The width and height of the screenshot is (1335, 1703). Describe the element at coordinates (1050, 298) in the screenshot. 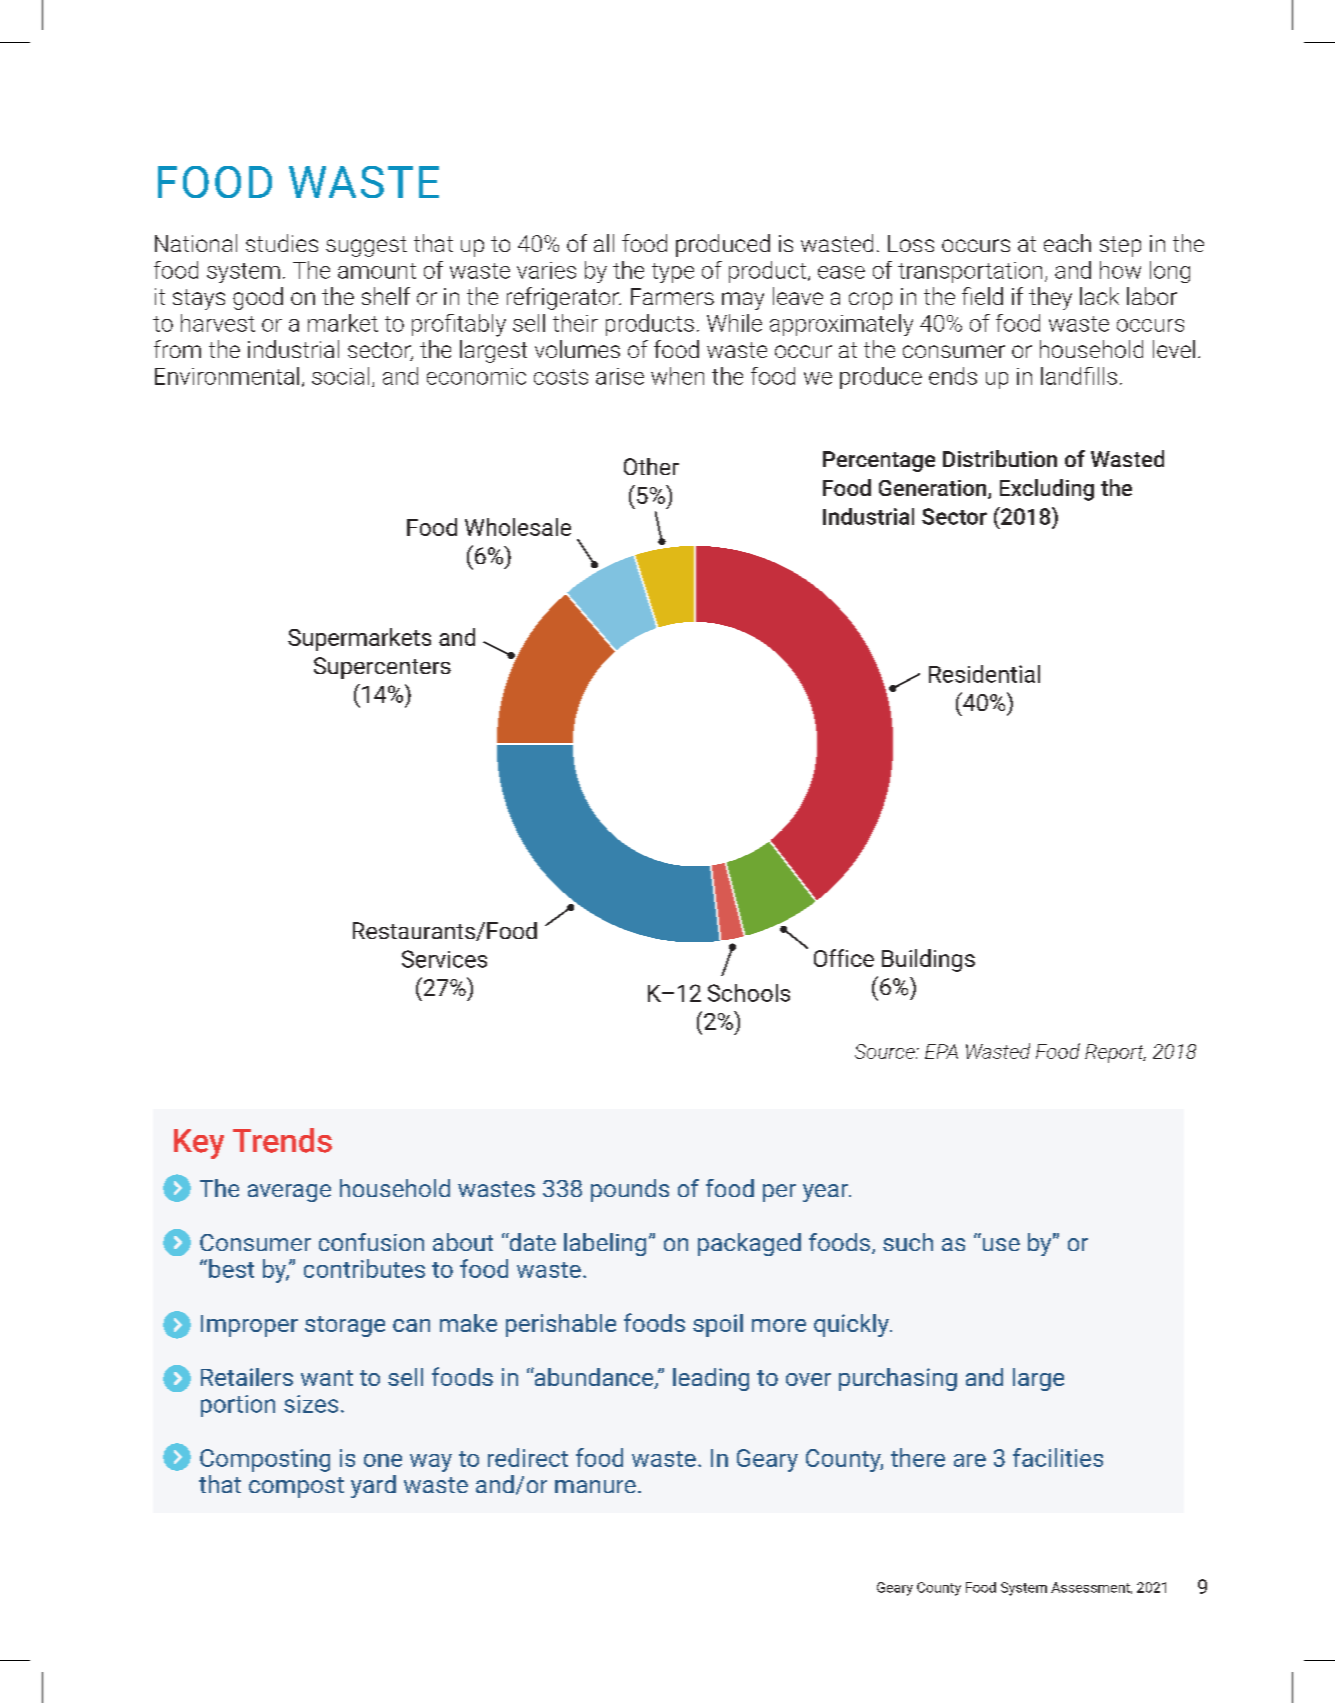

I see `they` at that location.
